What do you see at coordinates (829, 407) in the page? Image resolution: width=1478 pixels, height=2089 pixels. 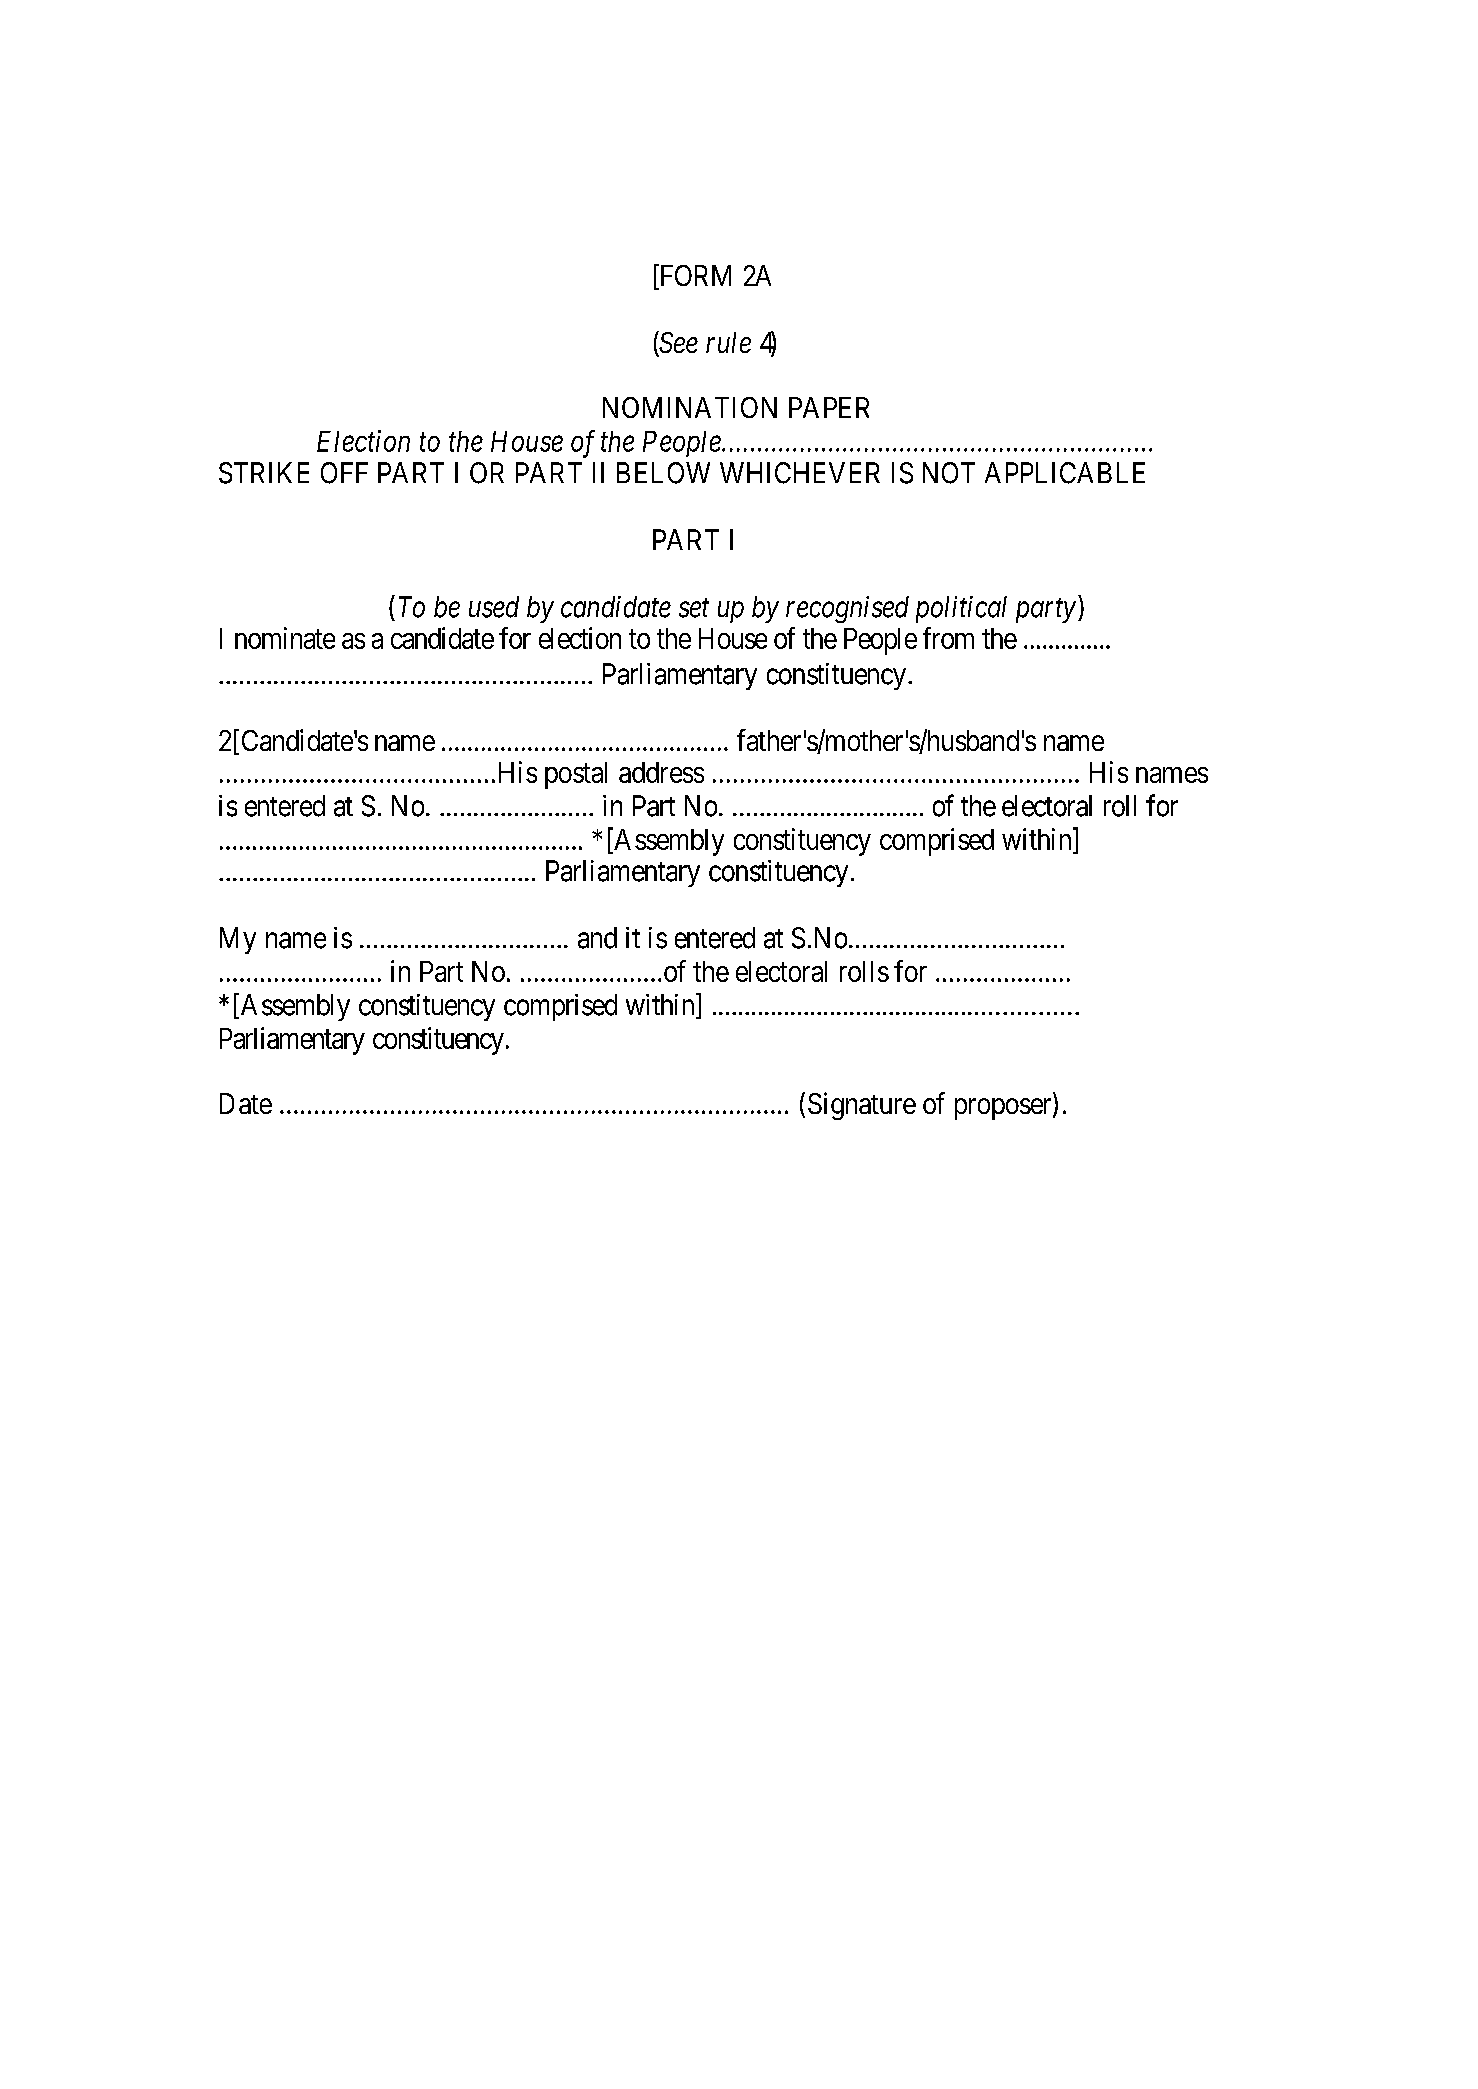 I see `PAPER` at bounding box center [829, 407].
